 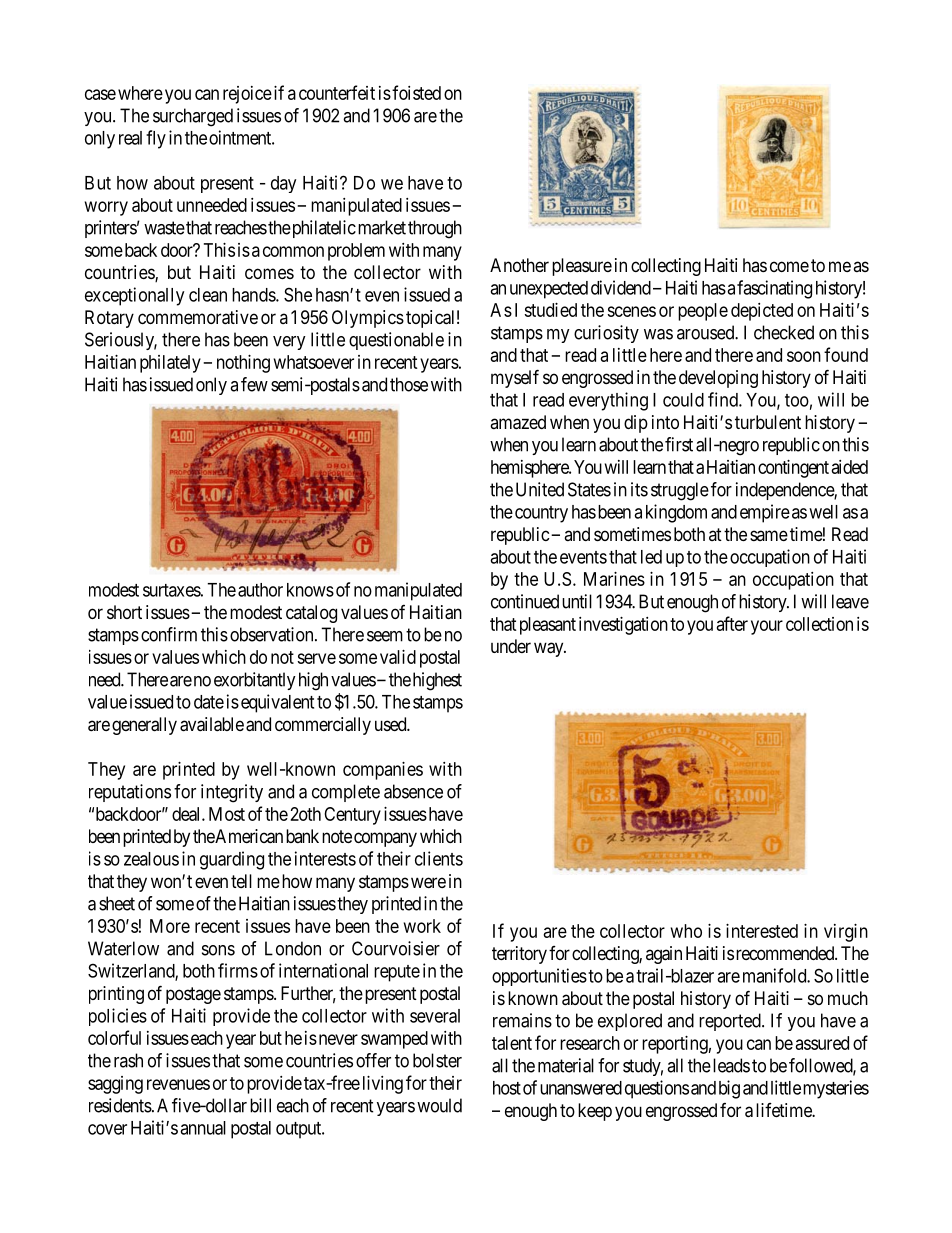 What do you see at coordinates (243, 364) in the screenshot?
I see `nothing` at bounding box center [243, 364].
